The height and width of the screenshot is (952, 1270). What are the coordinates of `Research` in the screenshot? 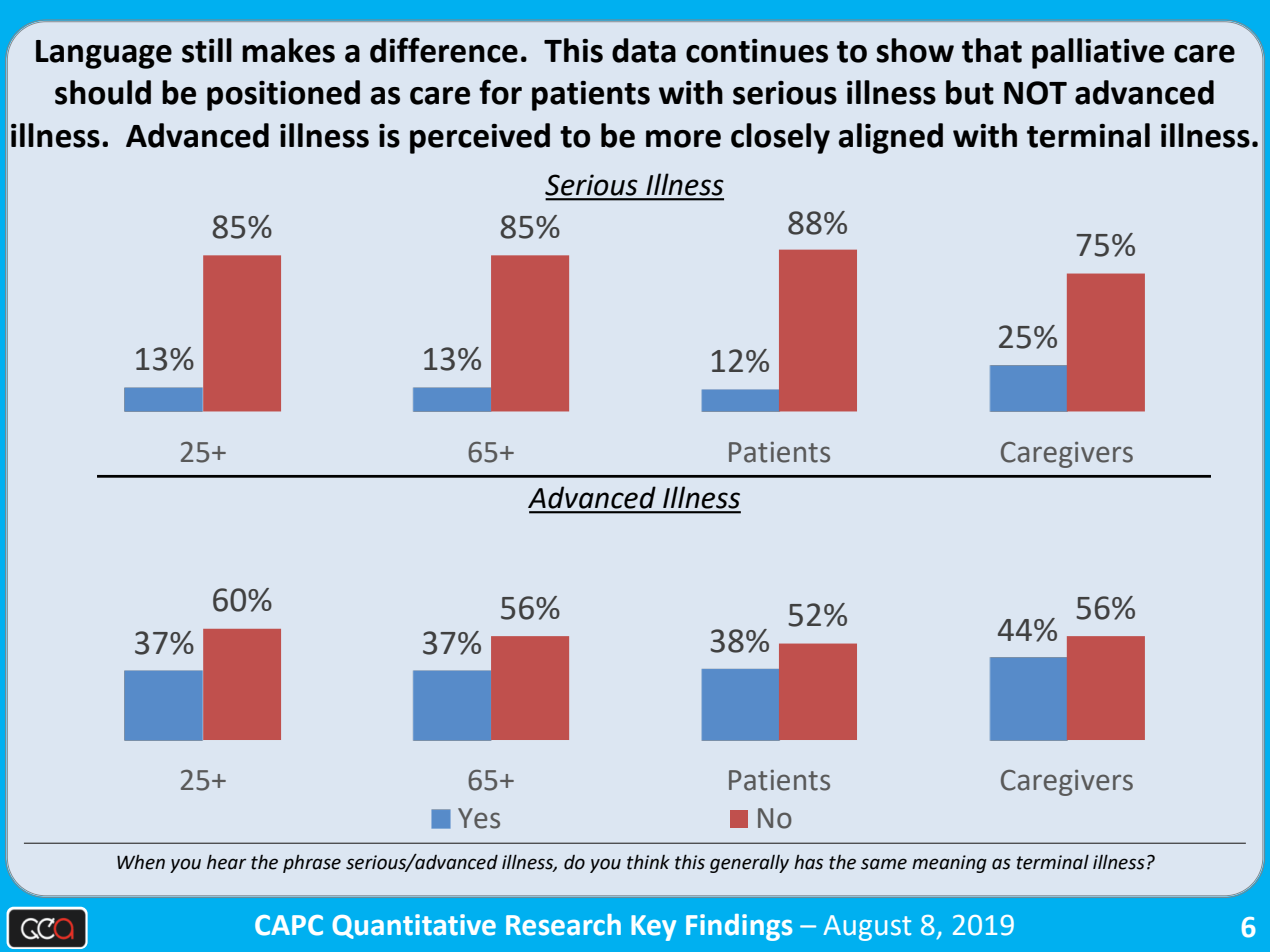 It's located at (563, 925).
